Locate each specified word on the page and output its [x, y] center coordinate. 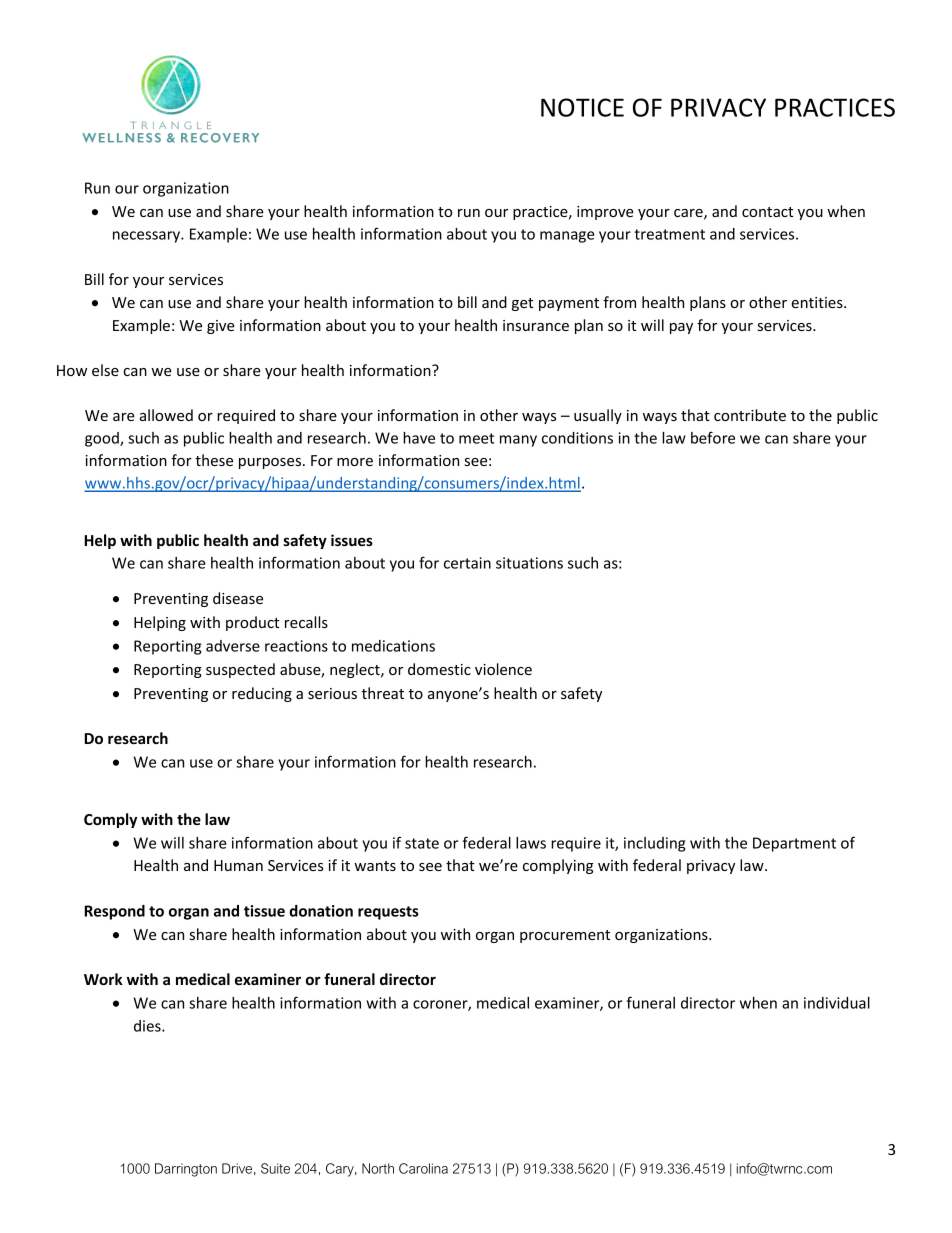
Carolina [423, 1168]
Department [794, 844]
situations [529, 563]
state [422, 843]
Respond [115, 912]
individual [837, 1003]
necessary [147, 237]
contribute [750, 415]
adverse [233, 646]
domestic [439, 669]
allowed [166, 415]
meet [476, 438]
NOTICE [582, 107]
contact [767, 212]
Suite [275, 1168]
